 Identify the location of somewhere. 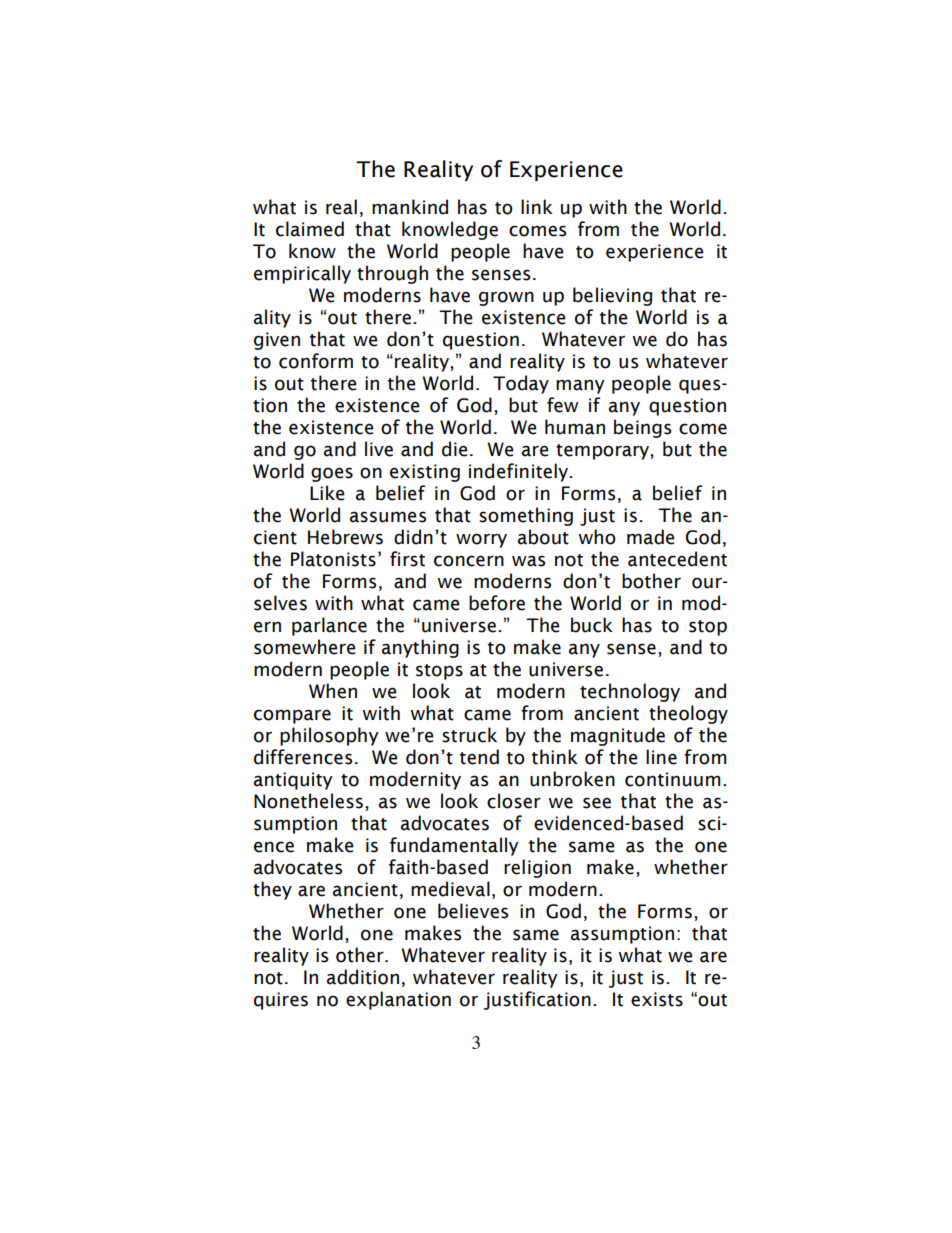
(305, 647).
